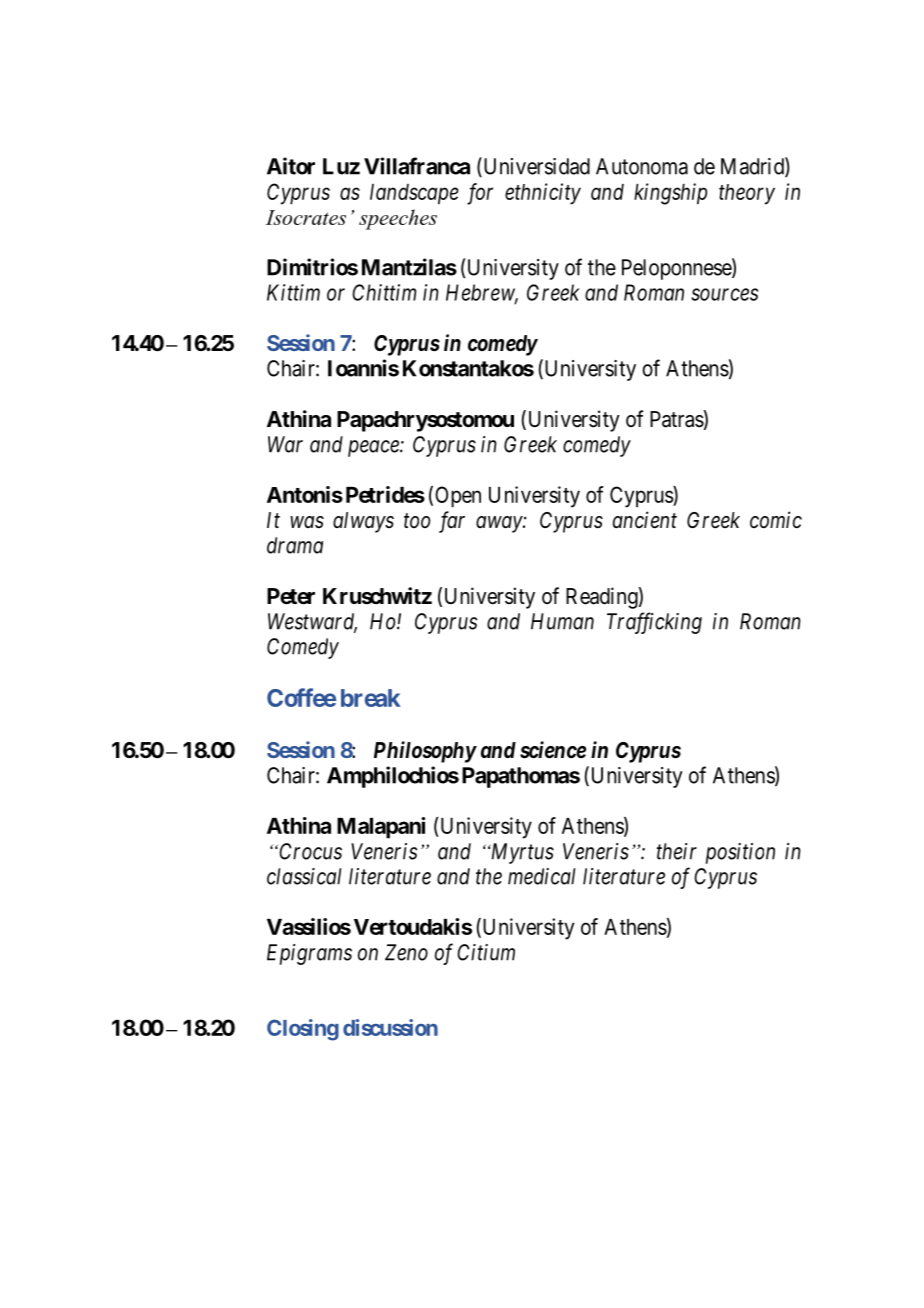  I want to click on theory, so click(747, 194).
